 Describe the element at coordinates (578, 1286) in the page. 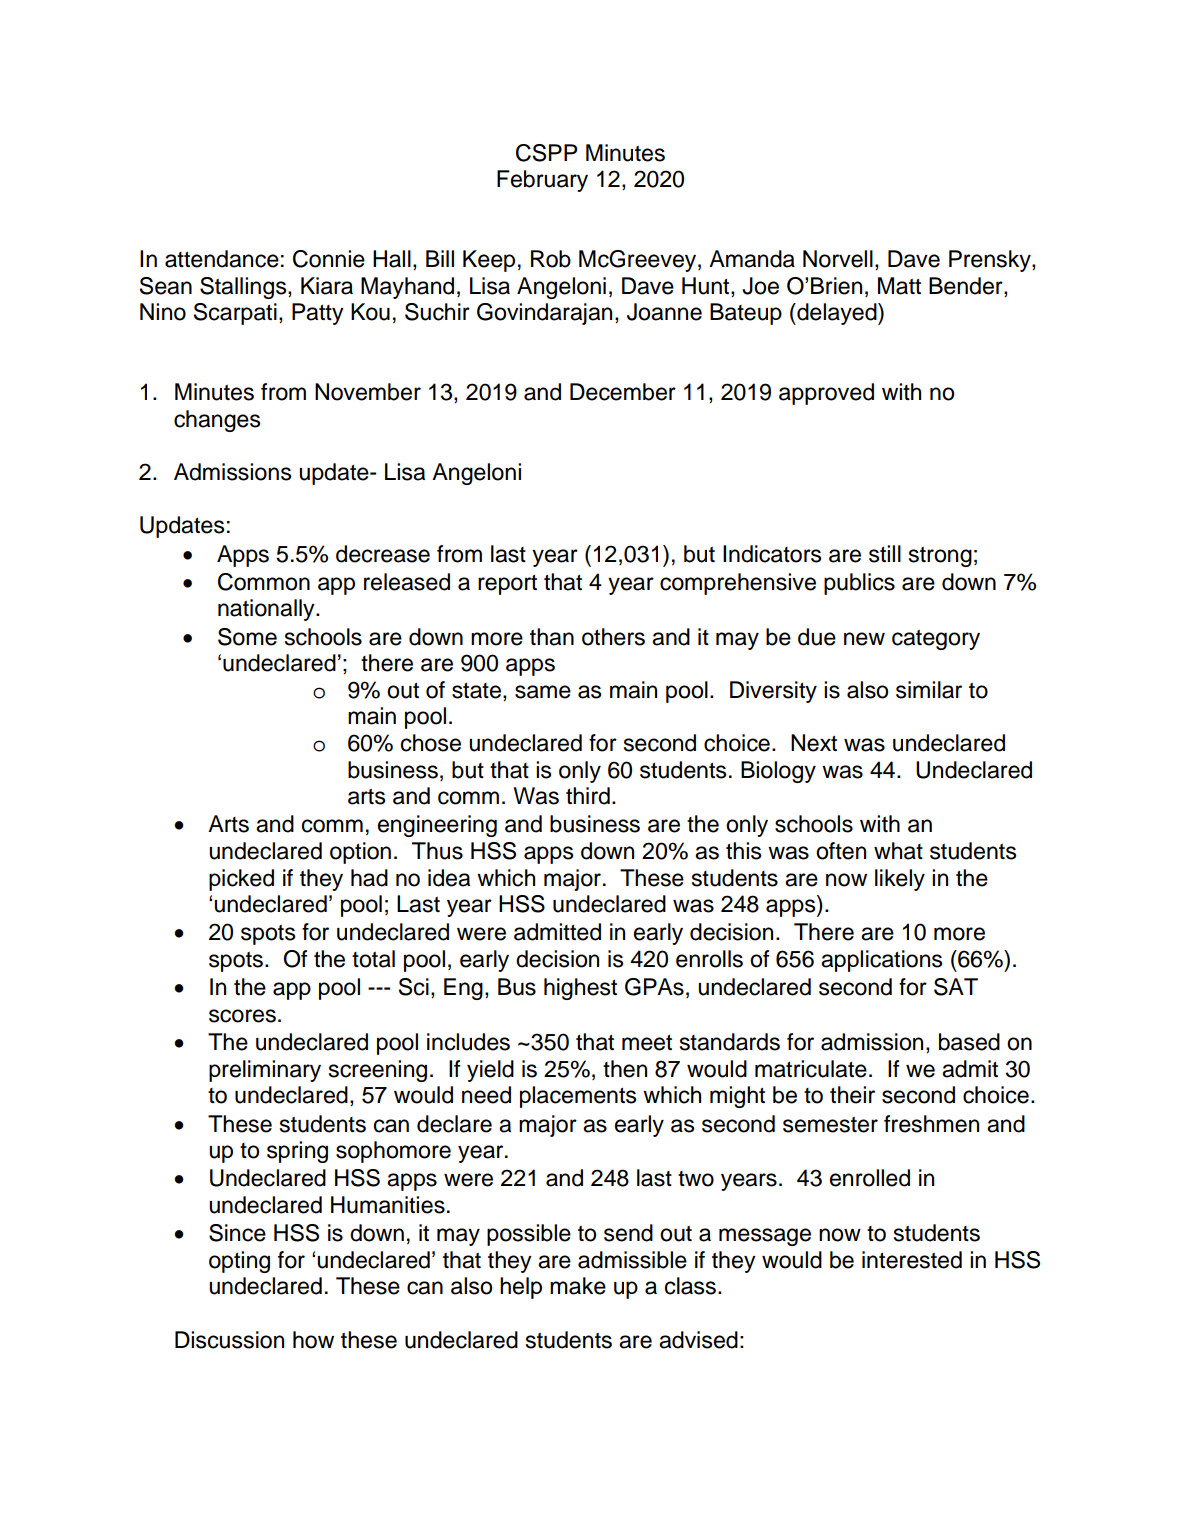

I see `make` at that location.
